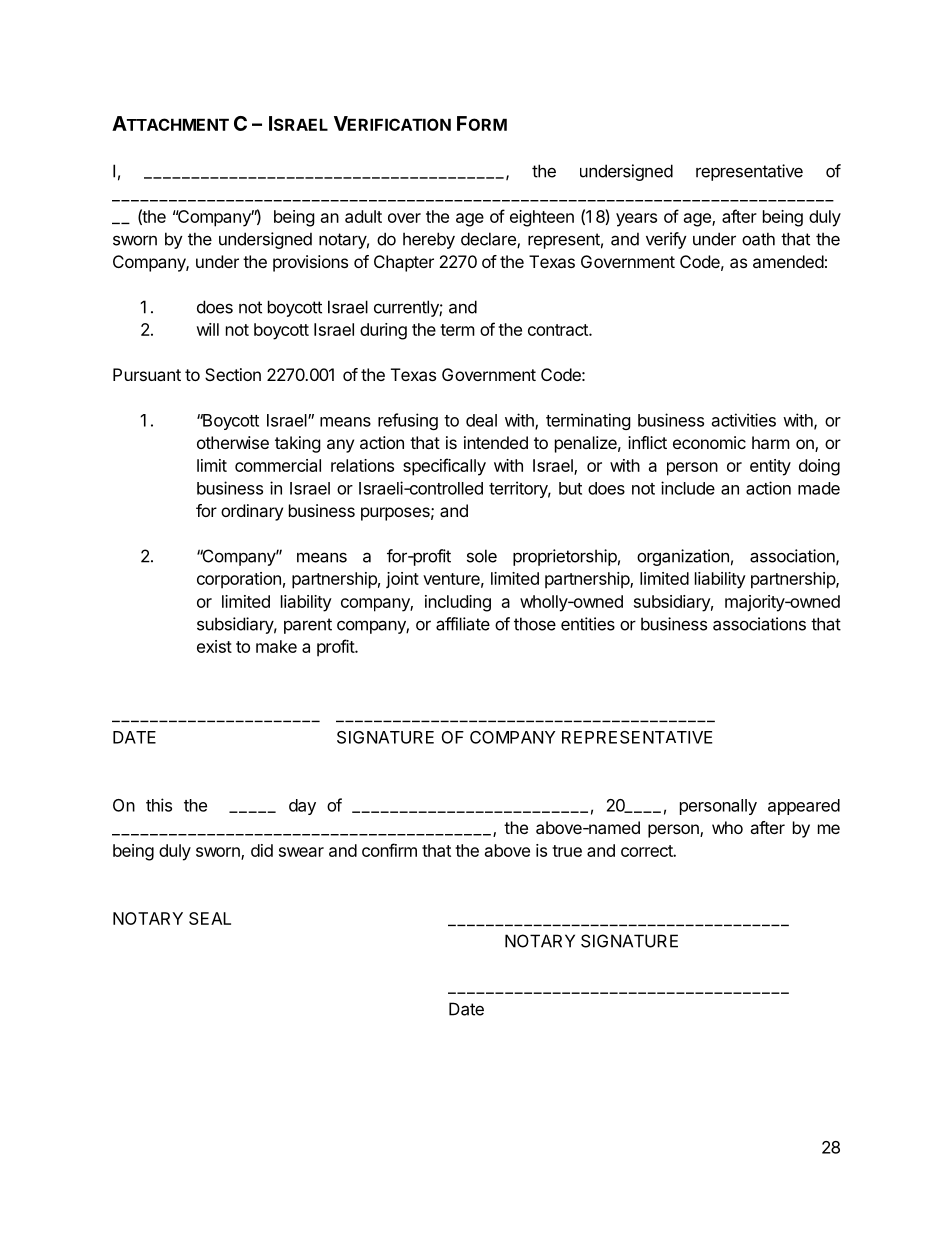 The image size is (952, 1233). What do you see at coordinates (210, 918) in the screenshot?
I see `SEAL` at bounding box center [210, 918].
